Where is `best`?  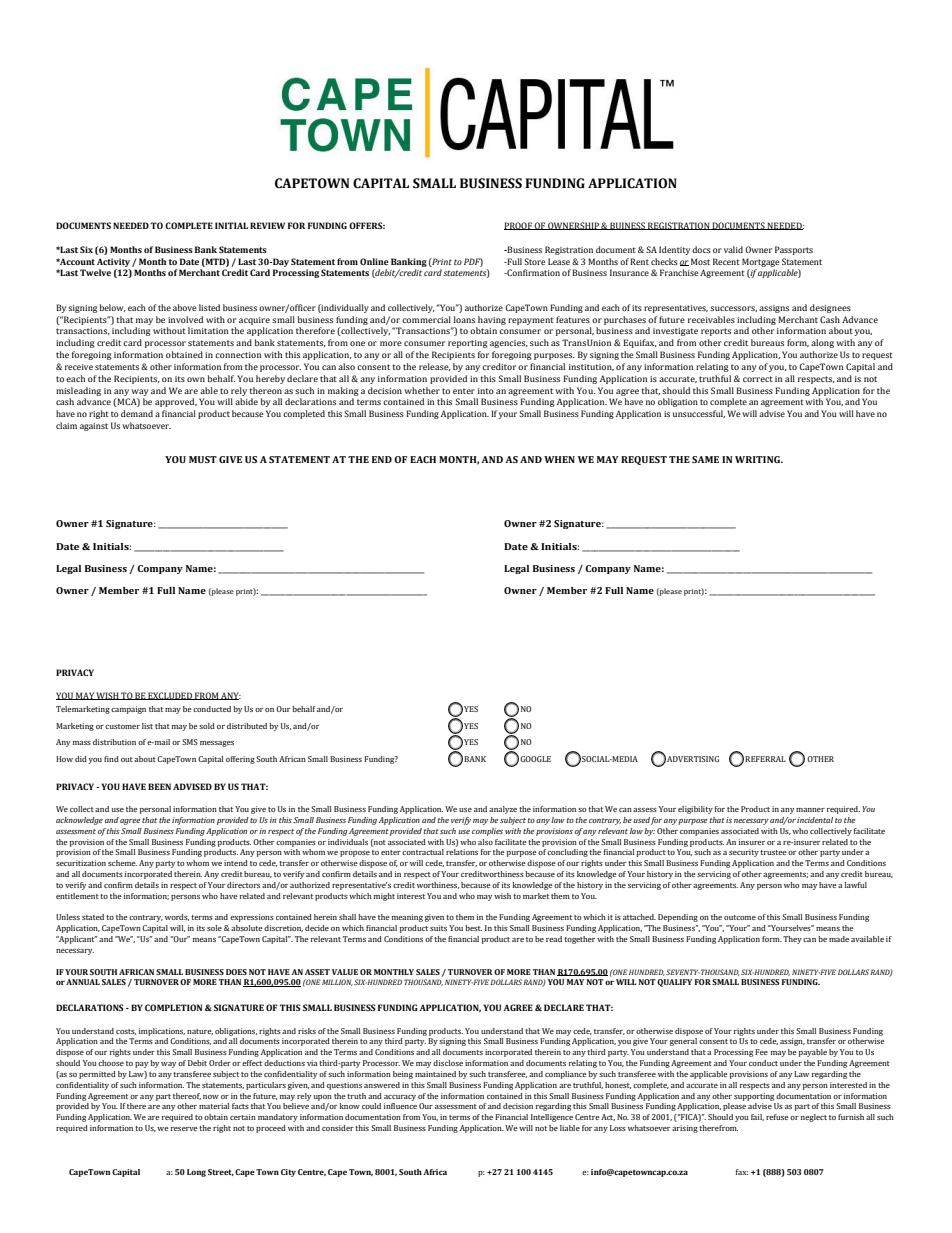 best is located at coordinates (473, 928).
